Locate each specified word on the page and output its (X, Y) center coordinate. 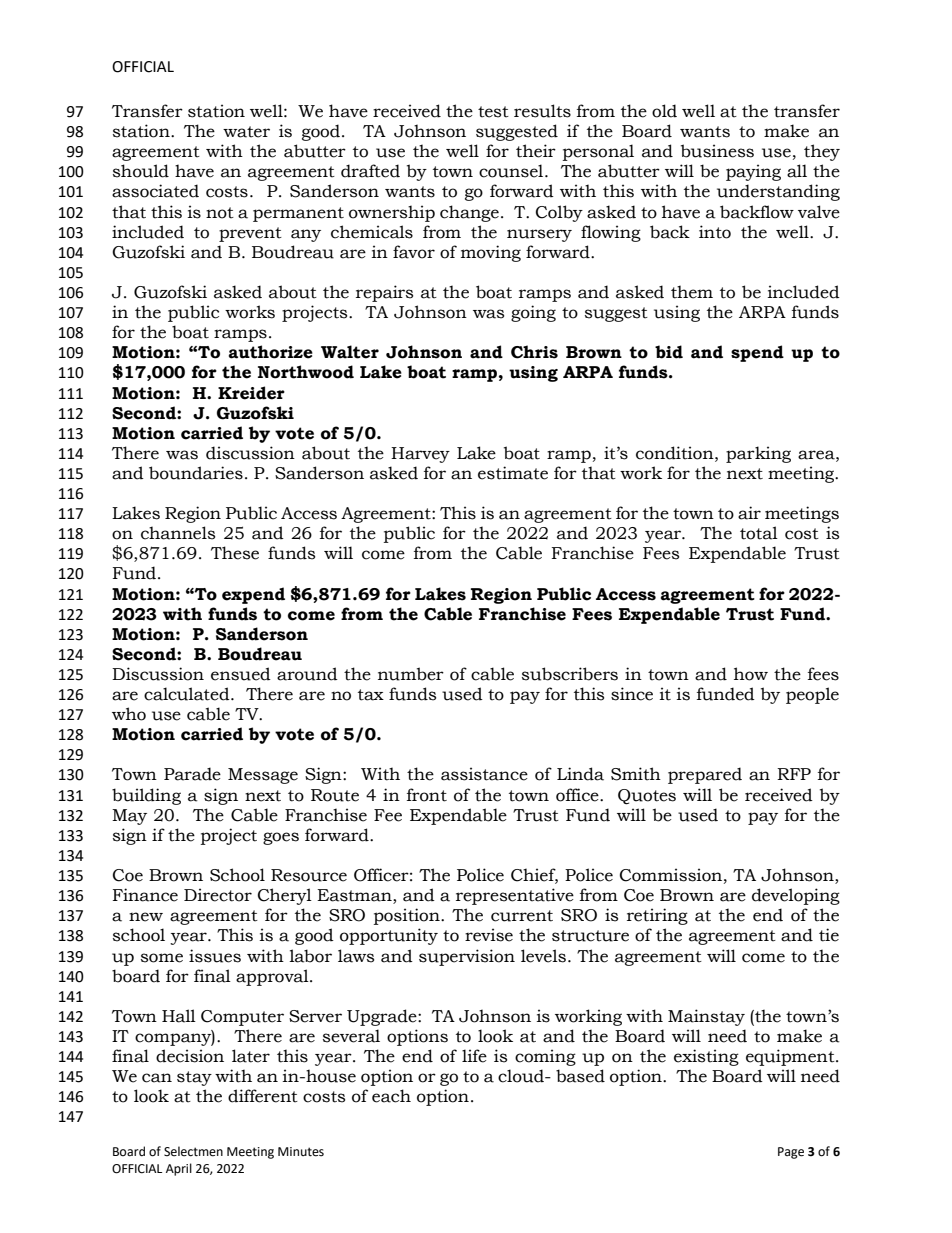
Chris (534, 352)
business (717, 151)
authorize (271, 352)
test (493, 112)
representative (515, 896)
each (391, 1096)
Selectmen (193, 1151)
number (411, 674)
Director (218, 895)
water (246, 132)
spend (757, 353)
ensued (241, 674)
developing (796, 896)
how (751, 674)
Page (791, 1153)
